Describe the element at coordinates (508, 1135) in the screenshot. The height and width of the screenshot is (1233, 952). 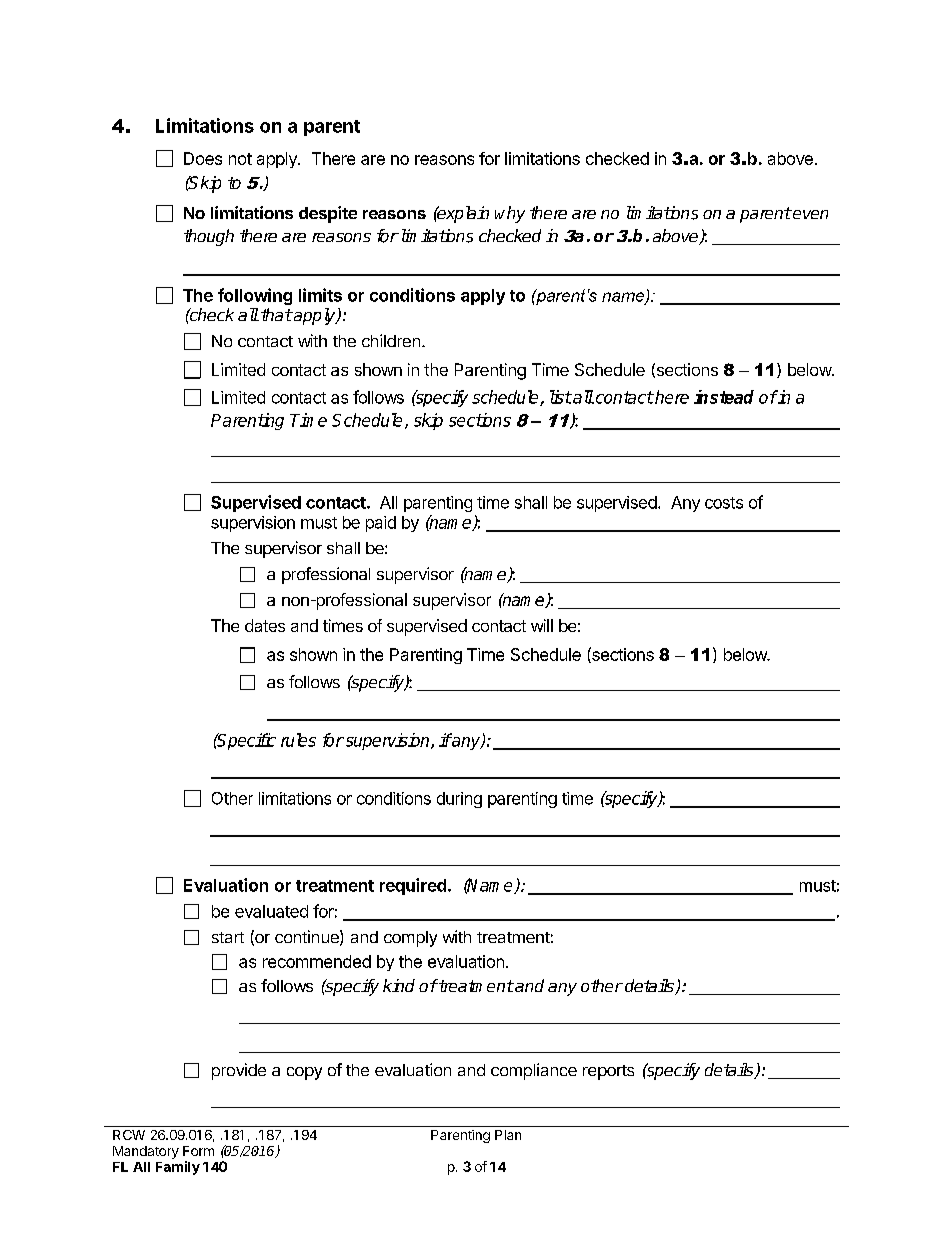
I see `Plan` at that location.
